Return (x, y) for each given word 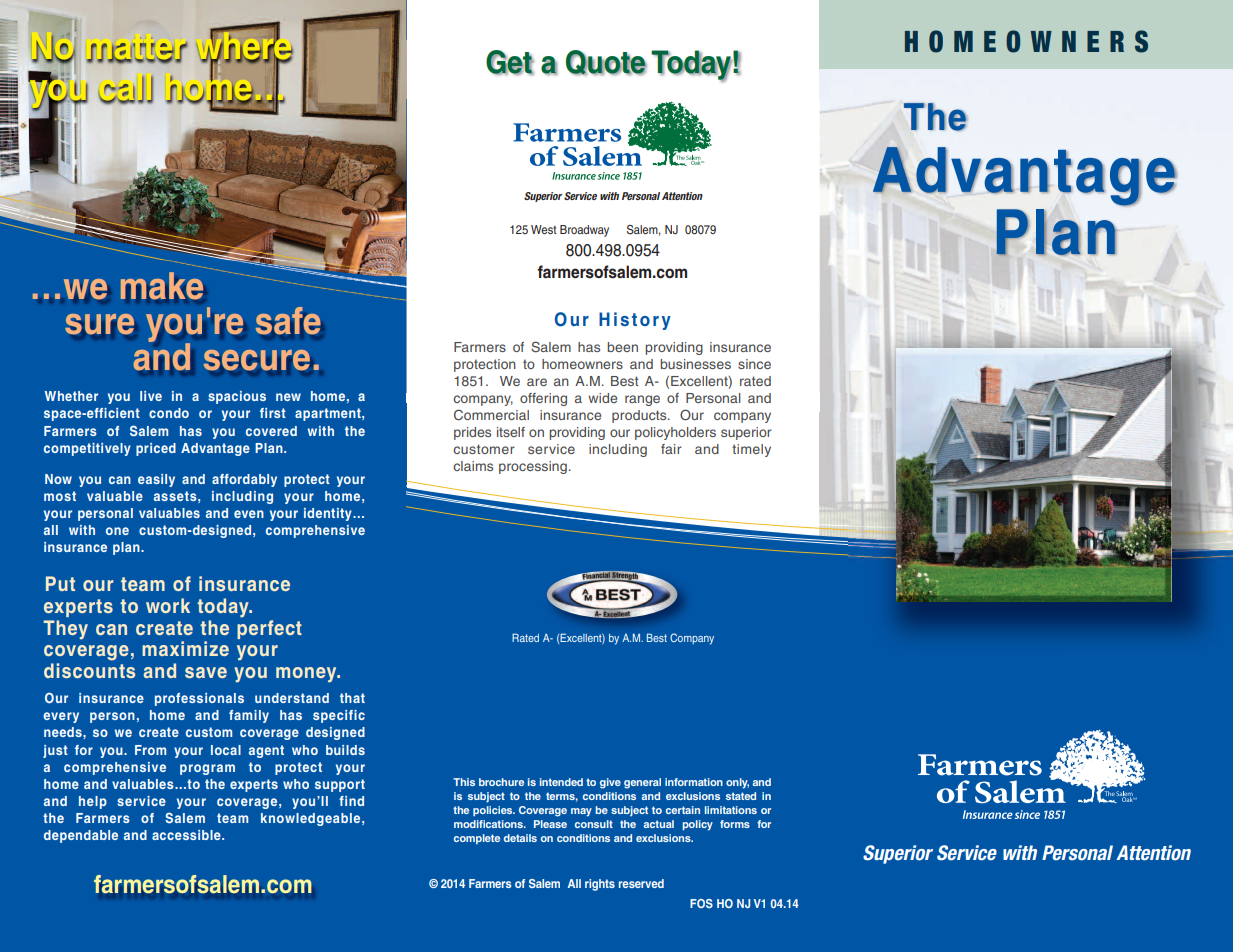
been (622, 347)
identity (329, 514)
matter (137, 50)
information (694, 782)
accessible (187, 835)
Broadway (584, 231)
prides (472, 433)
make (162, 285)
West (544, 229)
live (151, 396)
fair (671, 449)
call (126, 88)
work (168, 605)
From (150, 750)
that (352, 698)
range (642, 400)
